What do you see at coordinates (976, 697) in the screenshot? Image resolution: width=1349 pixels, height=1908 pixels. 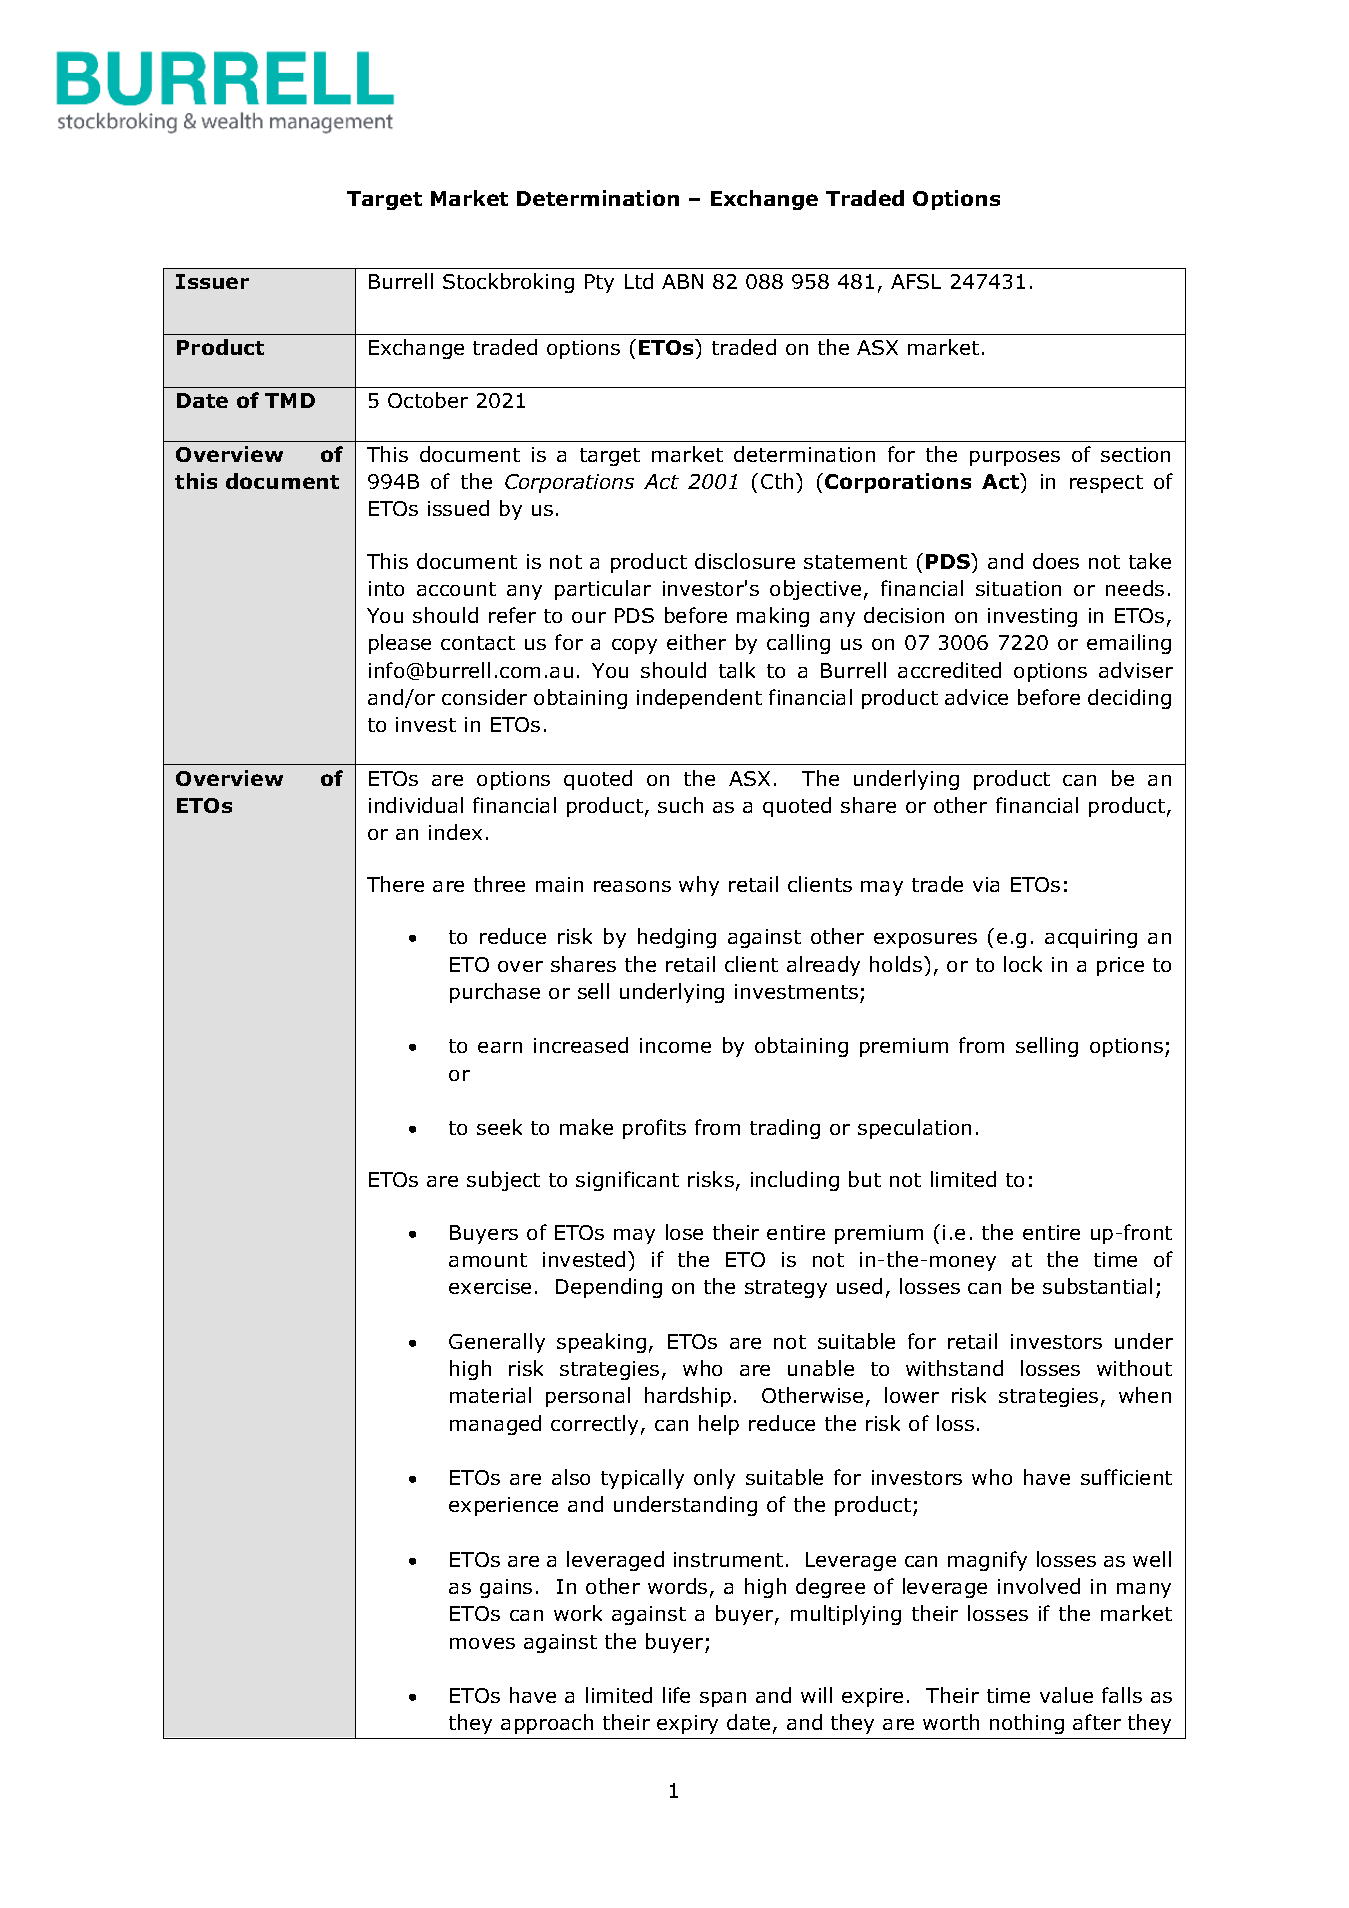 I see `advice` at bounding box center [976, 697].
